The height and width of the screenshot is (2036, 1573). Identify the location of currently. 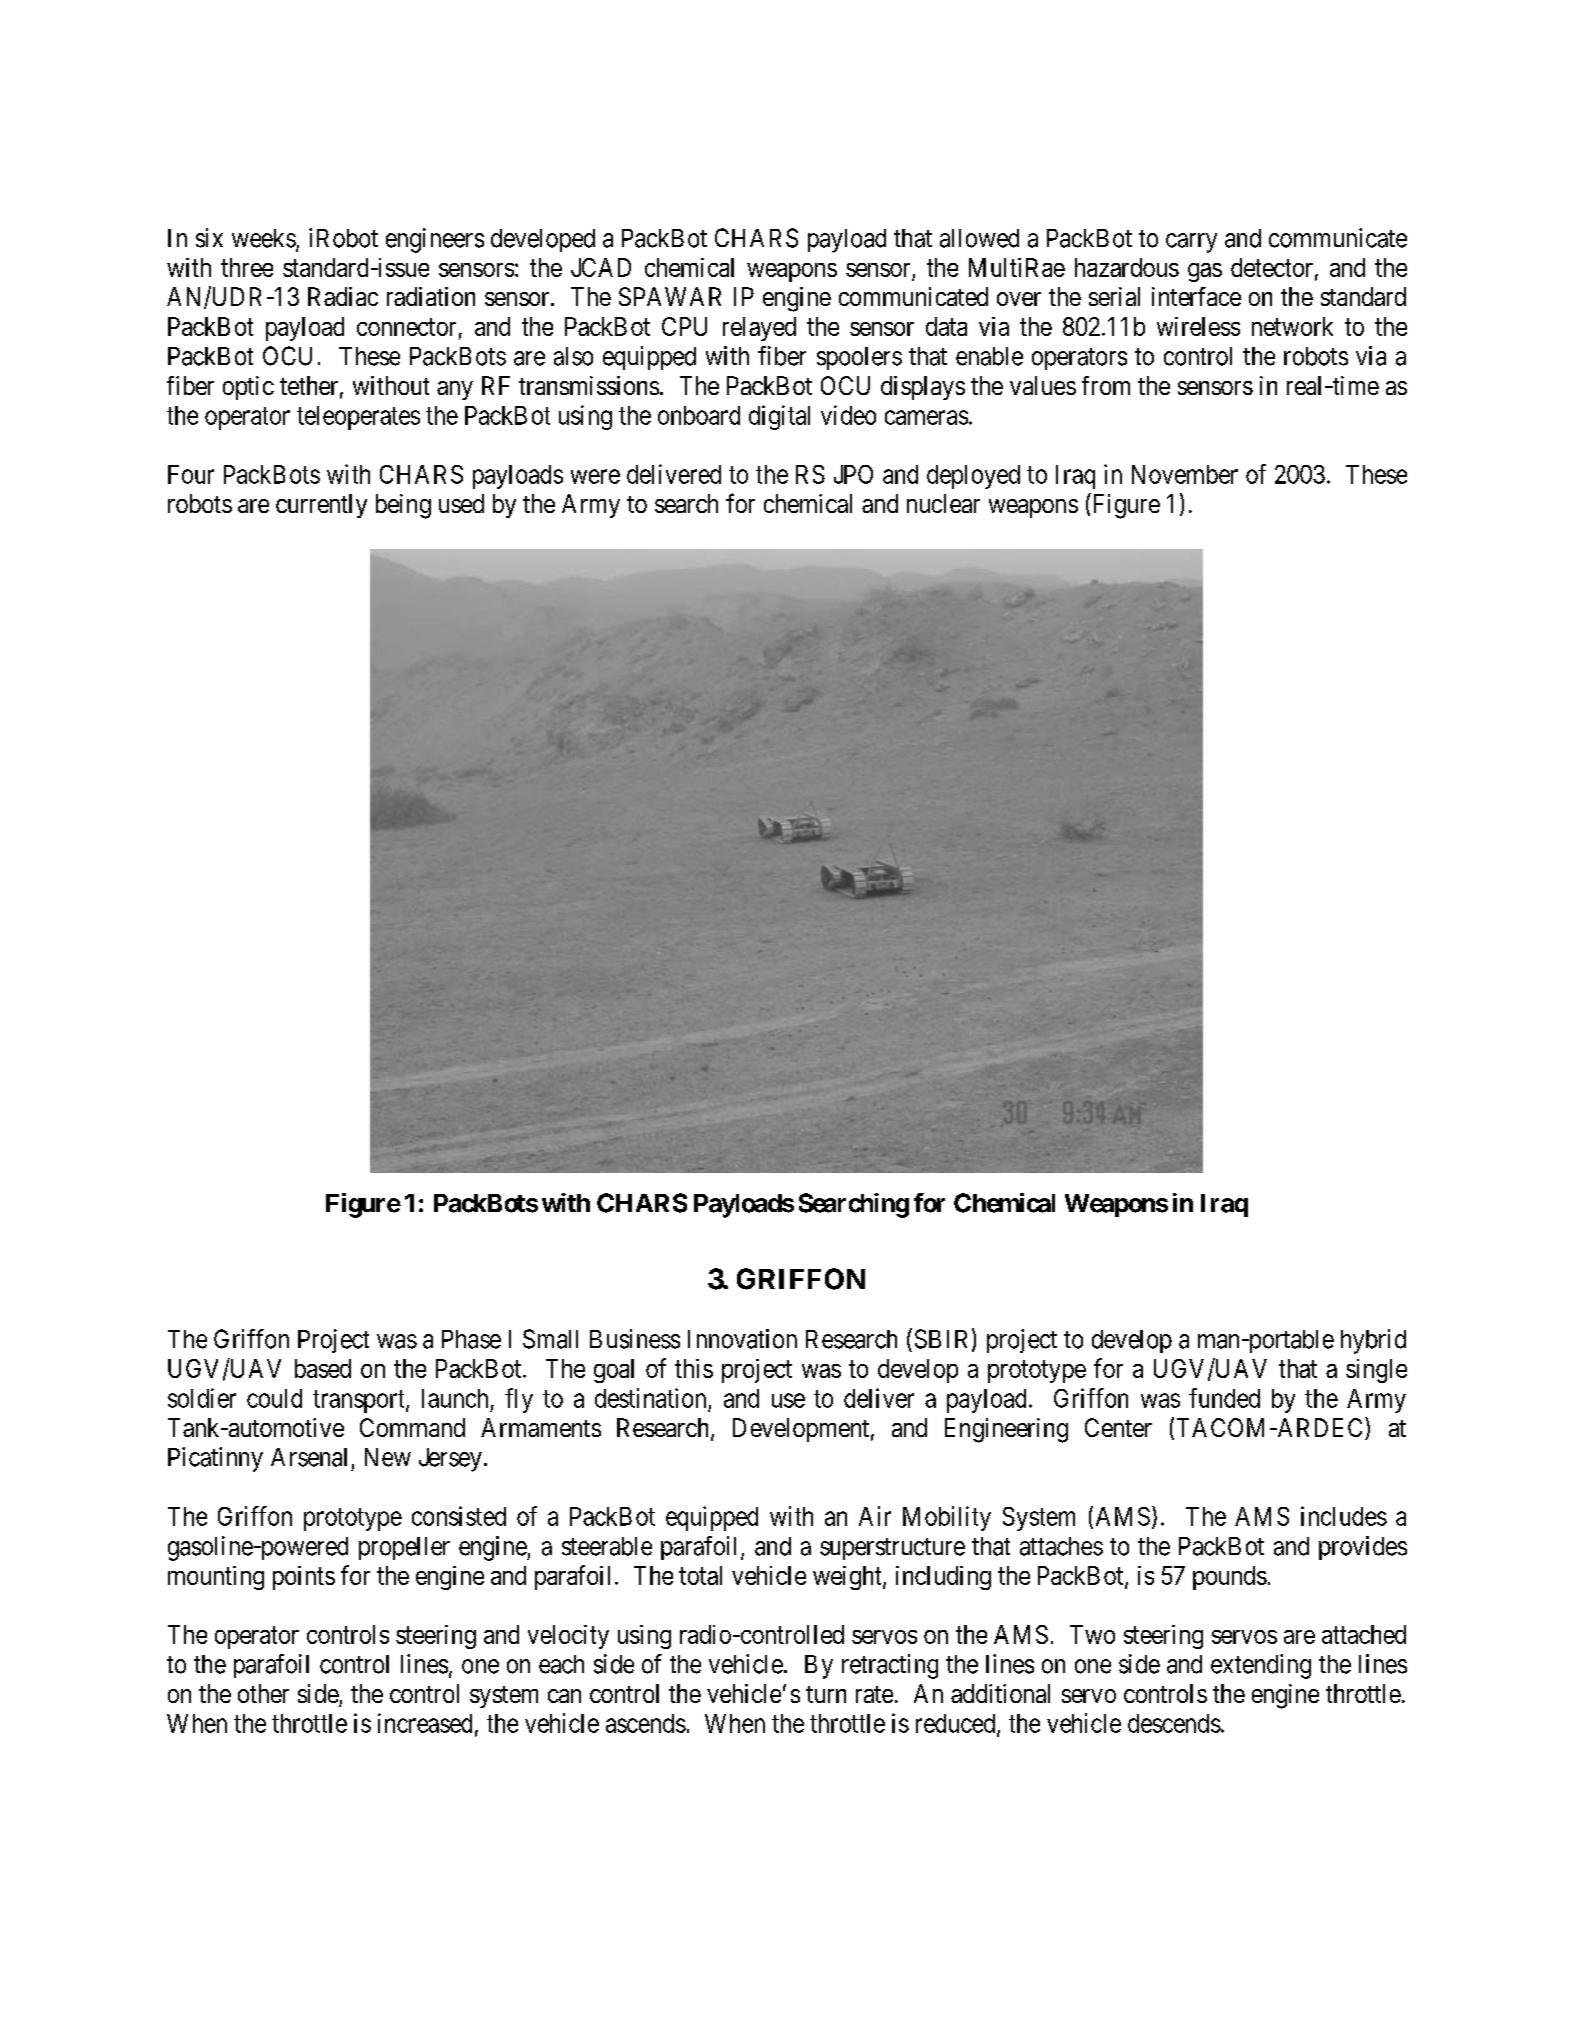
(321, 506).
